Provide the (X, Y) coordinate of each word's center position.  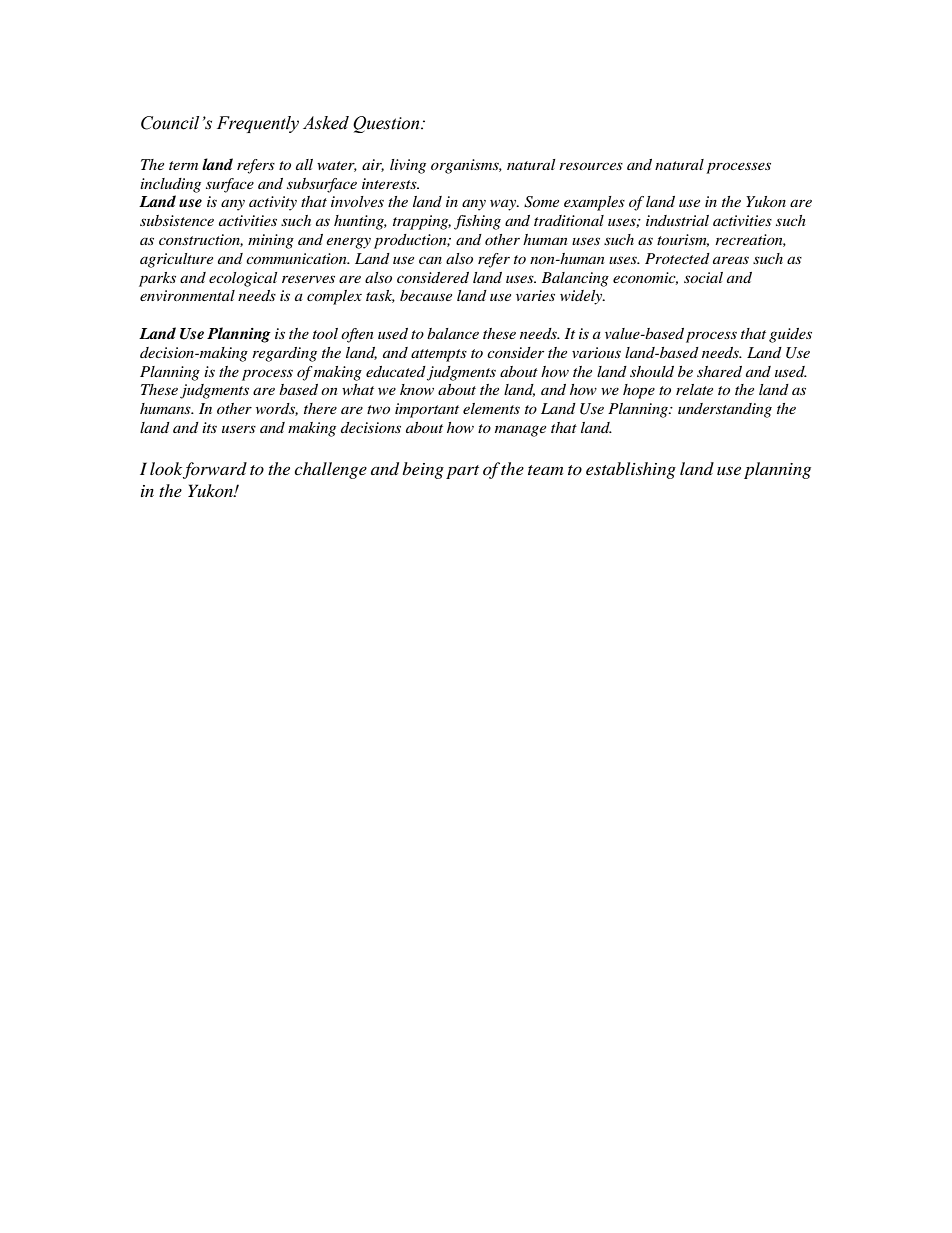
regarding (284, 354)
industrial (677, 220)
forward (215, 470)
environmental (187, 295)
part (462, 472)
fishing (477, 222)
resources (591, 166)
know (417, 389)
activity (273, 203)
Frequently (258, 124)
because (426, 295)
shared (719, 371)
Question (387, 124)
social (703, 277)
